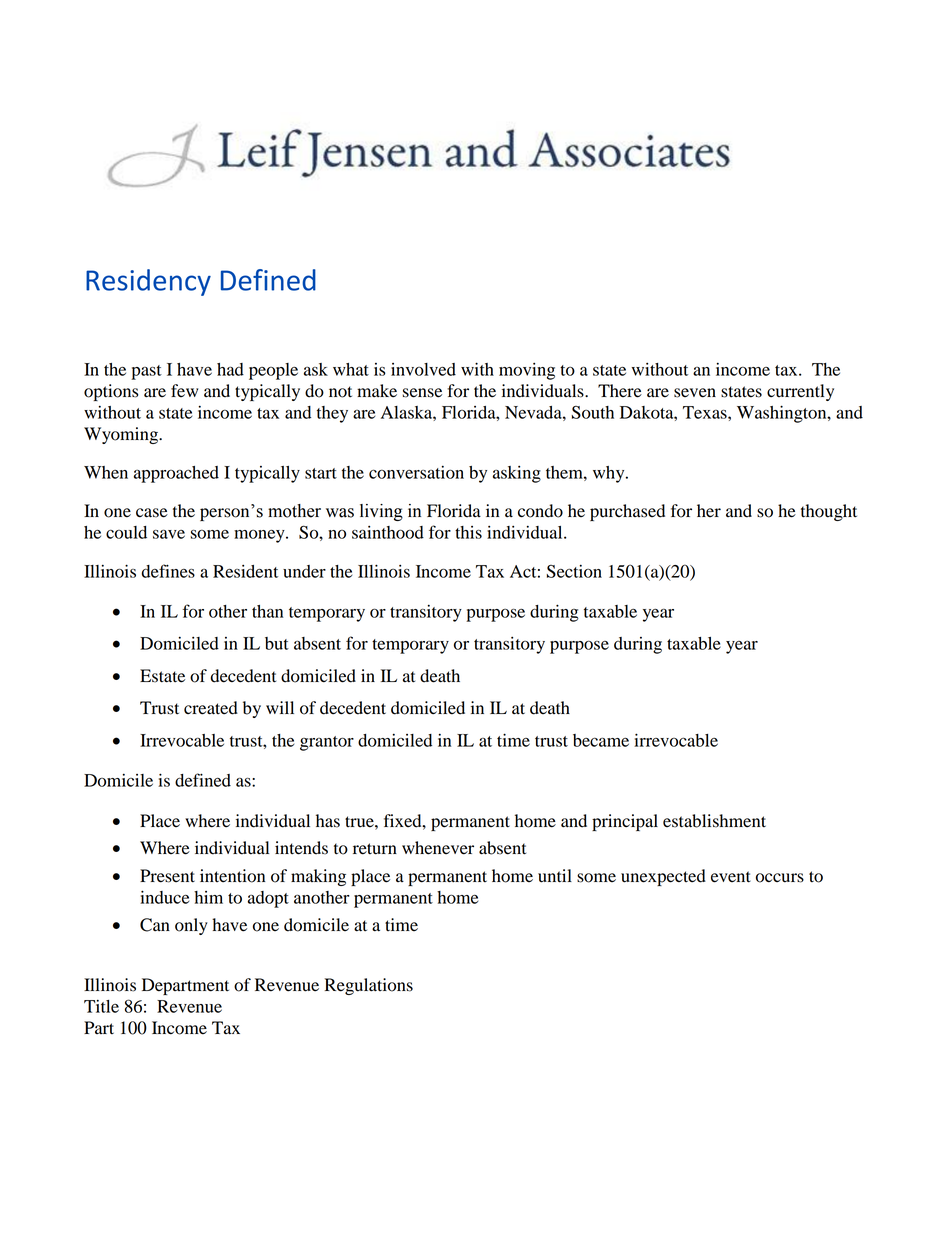  I want to click on created, so click(211, 708).
